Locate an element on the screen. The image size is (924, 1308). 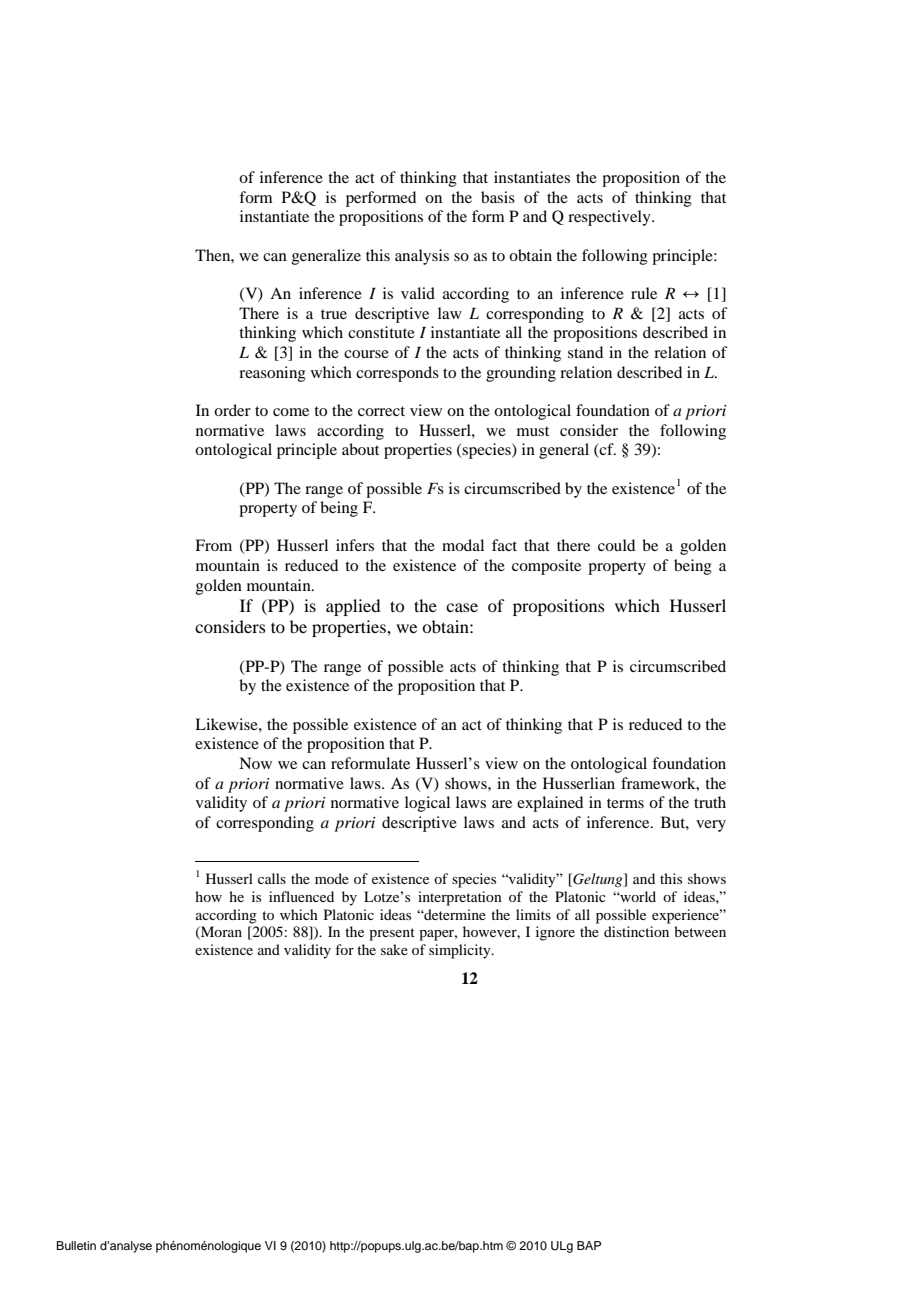
distinction is located at coordinates (636, 931).
